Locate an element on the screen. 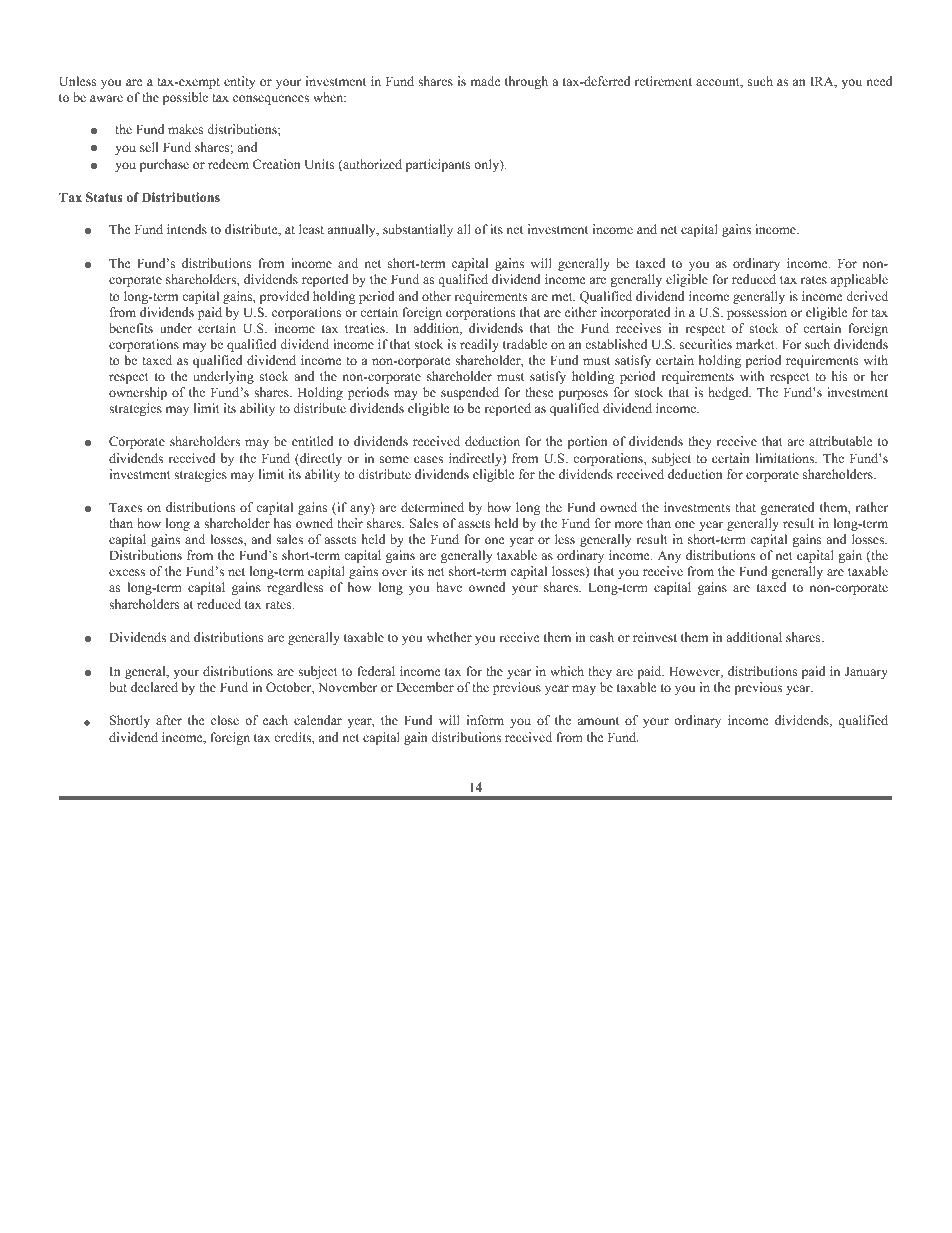 The height and width of the screenshot is (1233, 952). possession is located at coordinates (757, 313).
